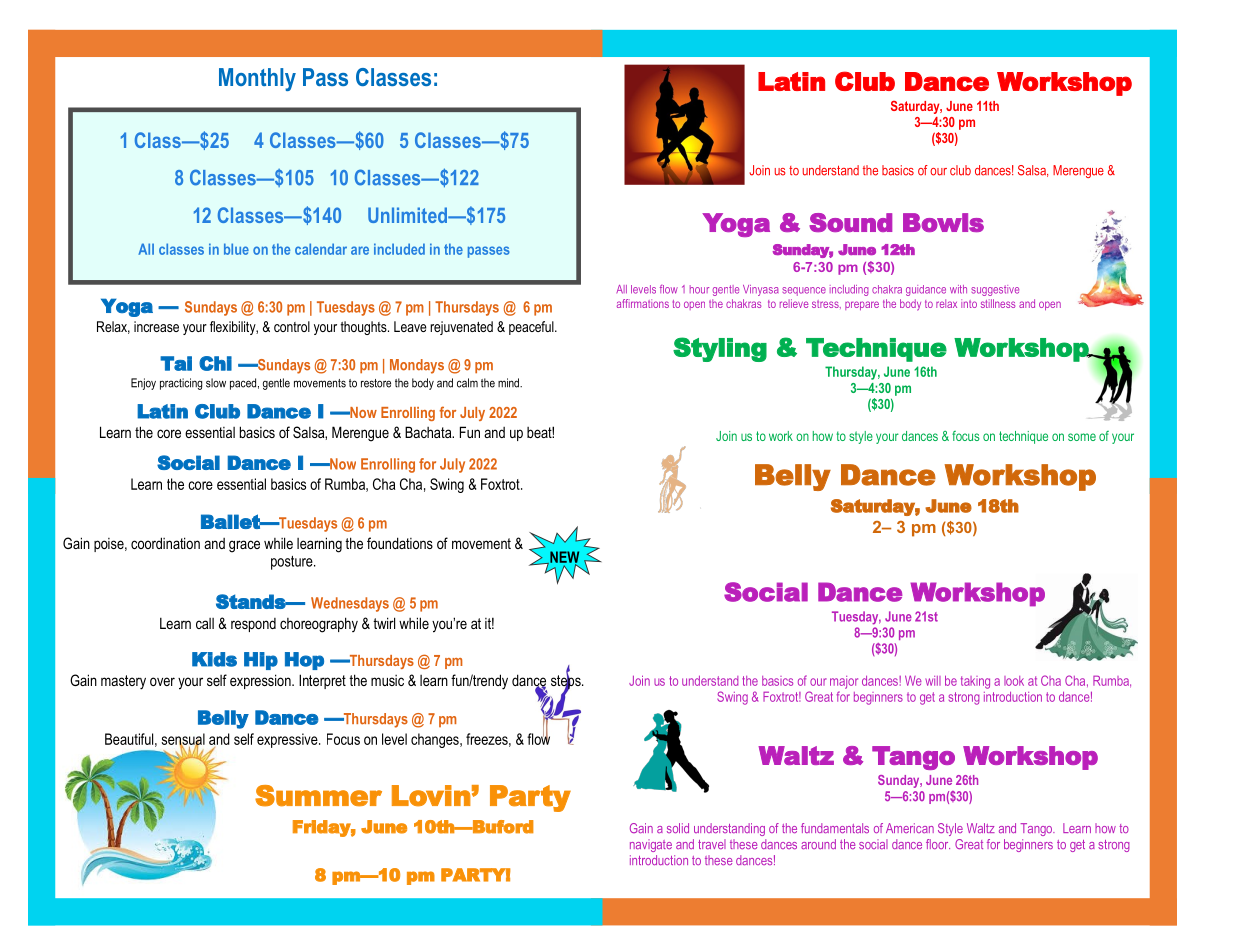  I want to click on slow, so click(216, 383).
